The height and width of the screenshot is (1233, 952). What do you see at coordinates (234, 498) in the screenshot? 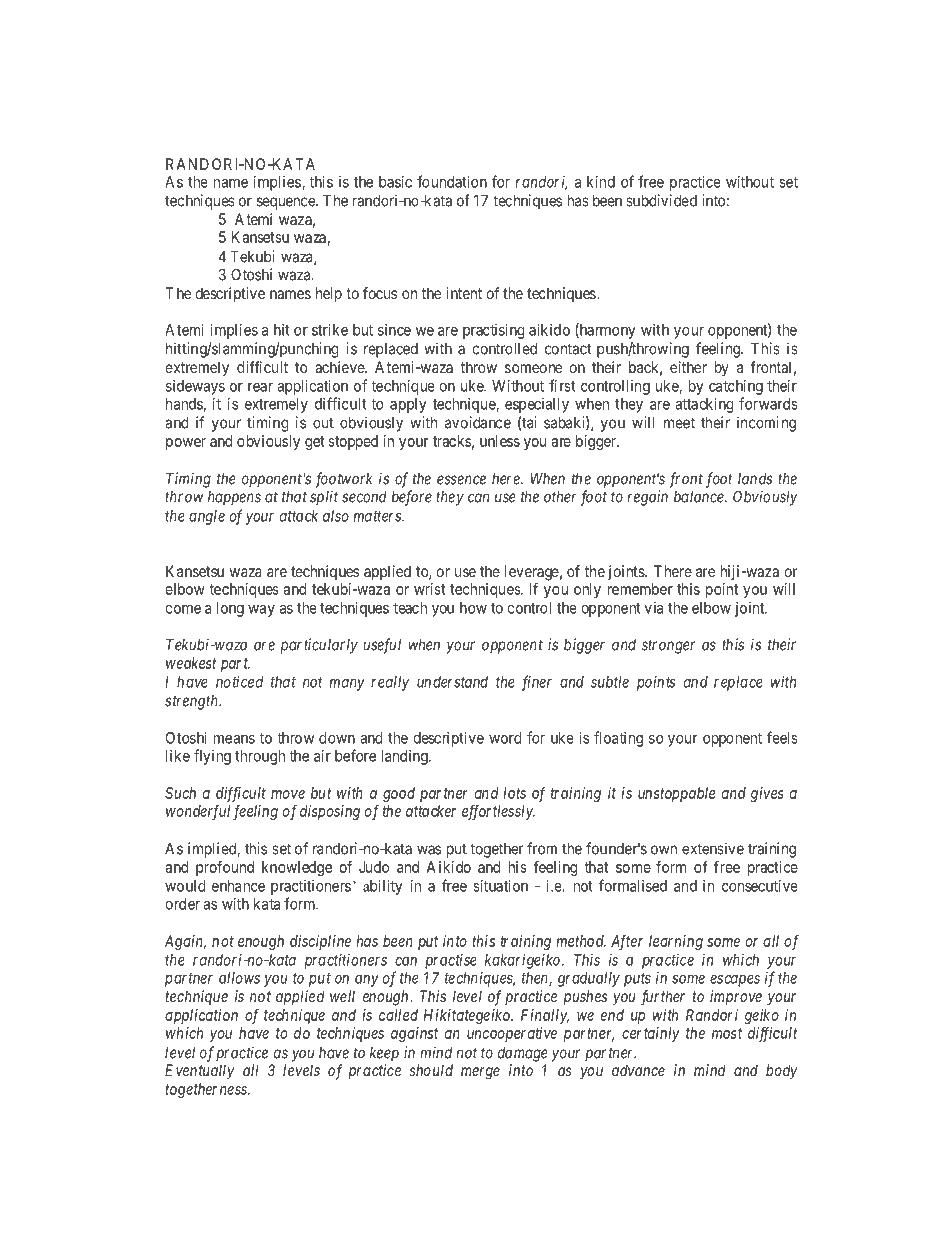
I see `happens` at bounding box center [234, 498].
